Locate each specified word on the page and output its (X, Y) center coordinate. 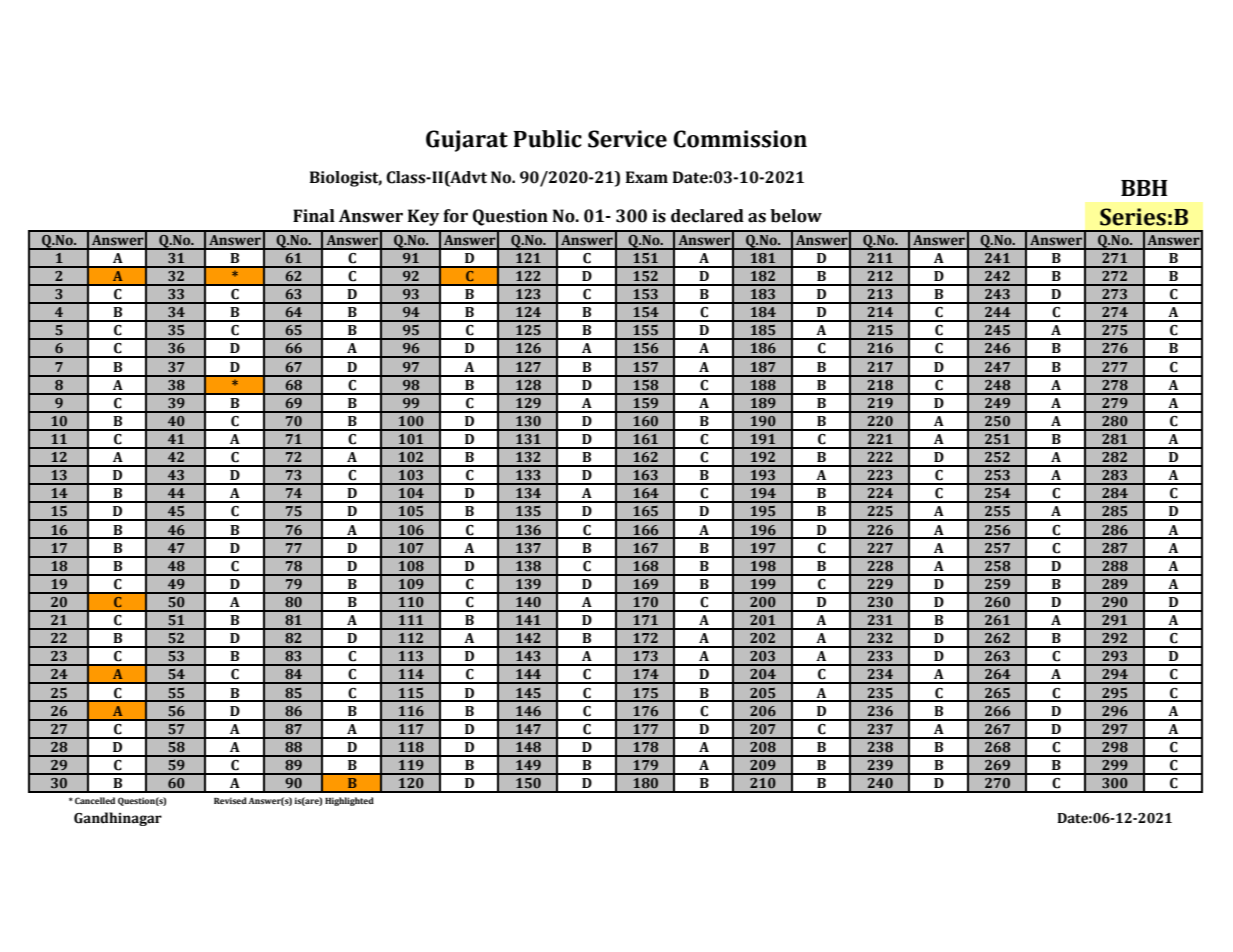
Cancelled (95, 800)
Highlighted (349, 801)
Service (627, 139)
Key (423, 217)
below (796, 216)
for (455, 216)
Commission (740, 139)
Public (547, 139)
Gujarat (467, 141)
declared (707, 216)
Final (314, 216)
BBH (1144, 188)
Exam (647, 177)
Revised (230, 800)
